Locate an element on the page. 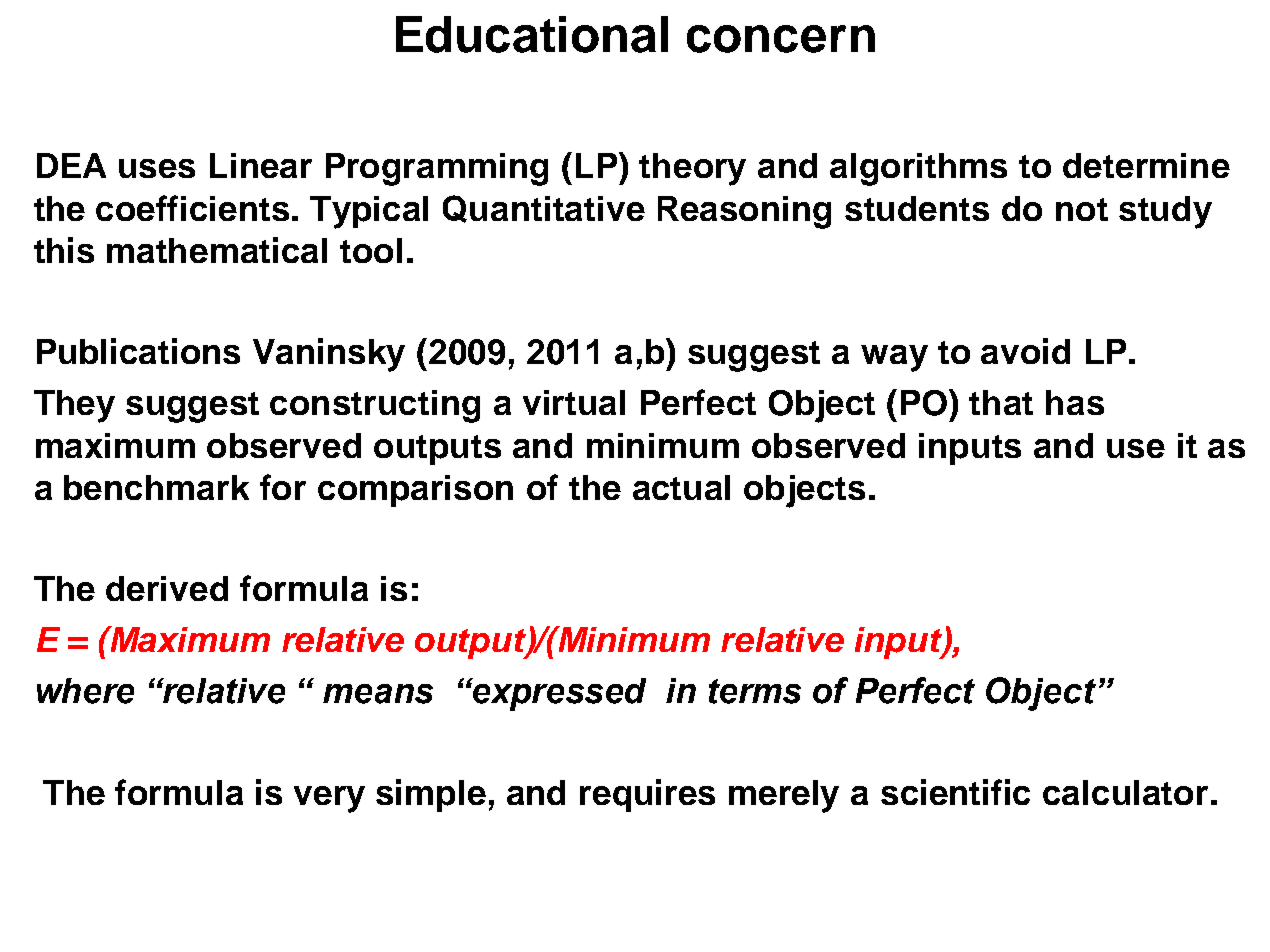 This page has height=952, width=1270. requires is located at coordinates (647, 795).
